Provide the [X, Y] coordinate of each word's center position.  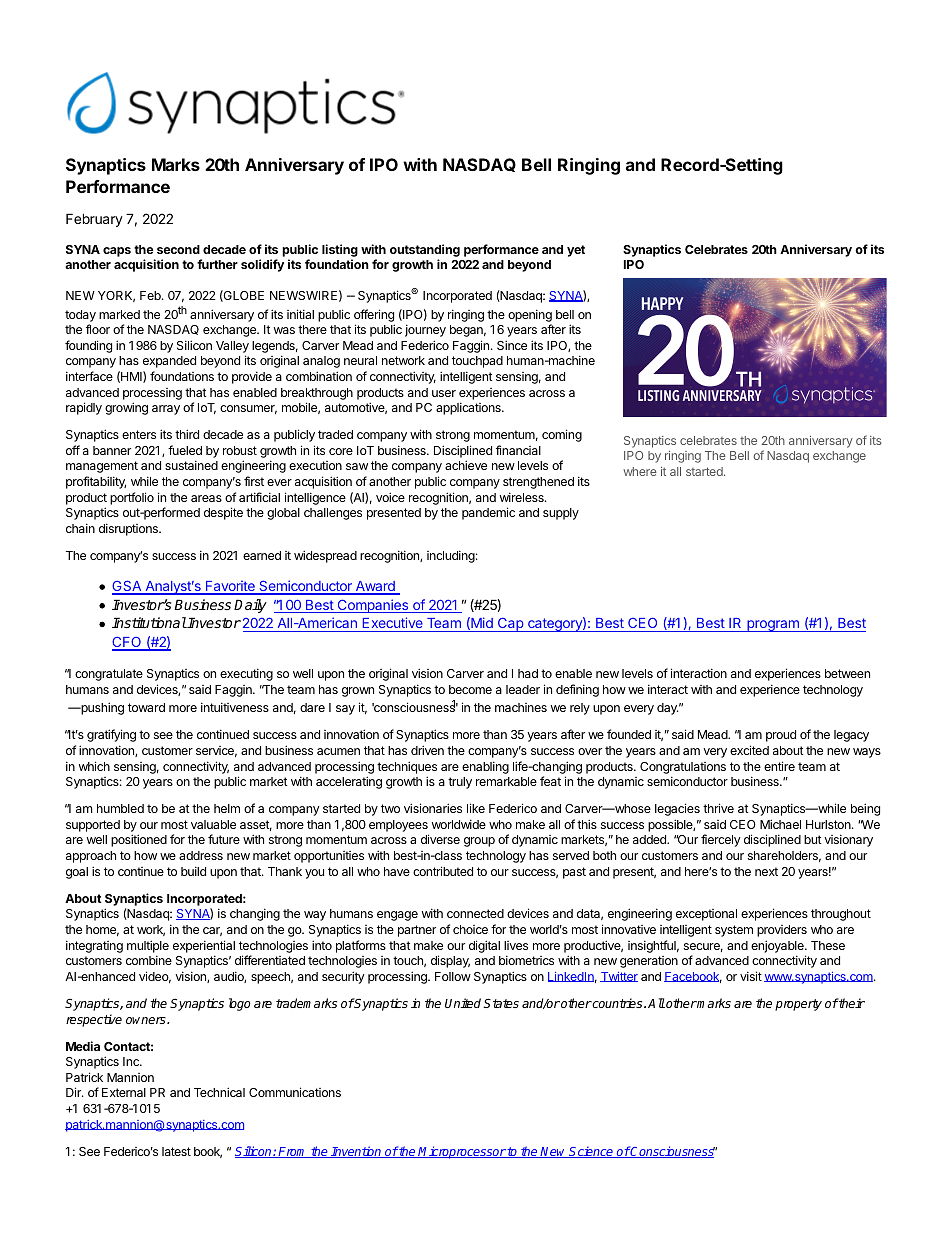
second [178, 249]
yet [576, 251]
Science [592, 1152]
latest [176, 1151]
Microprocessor [462, 1152]
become [470, 689]
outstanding [425, 250]
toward [146, 707]
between [847, 673]
